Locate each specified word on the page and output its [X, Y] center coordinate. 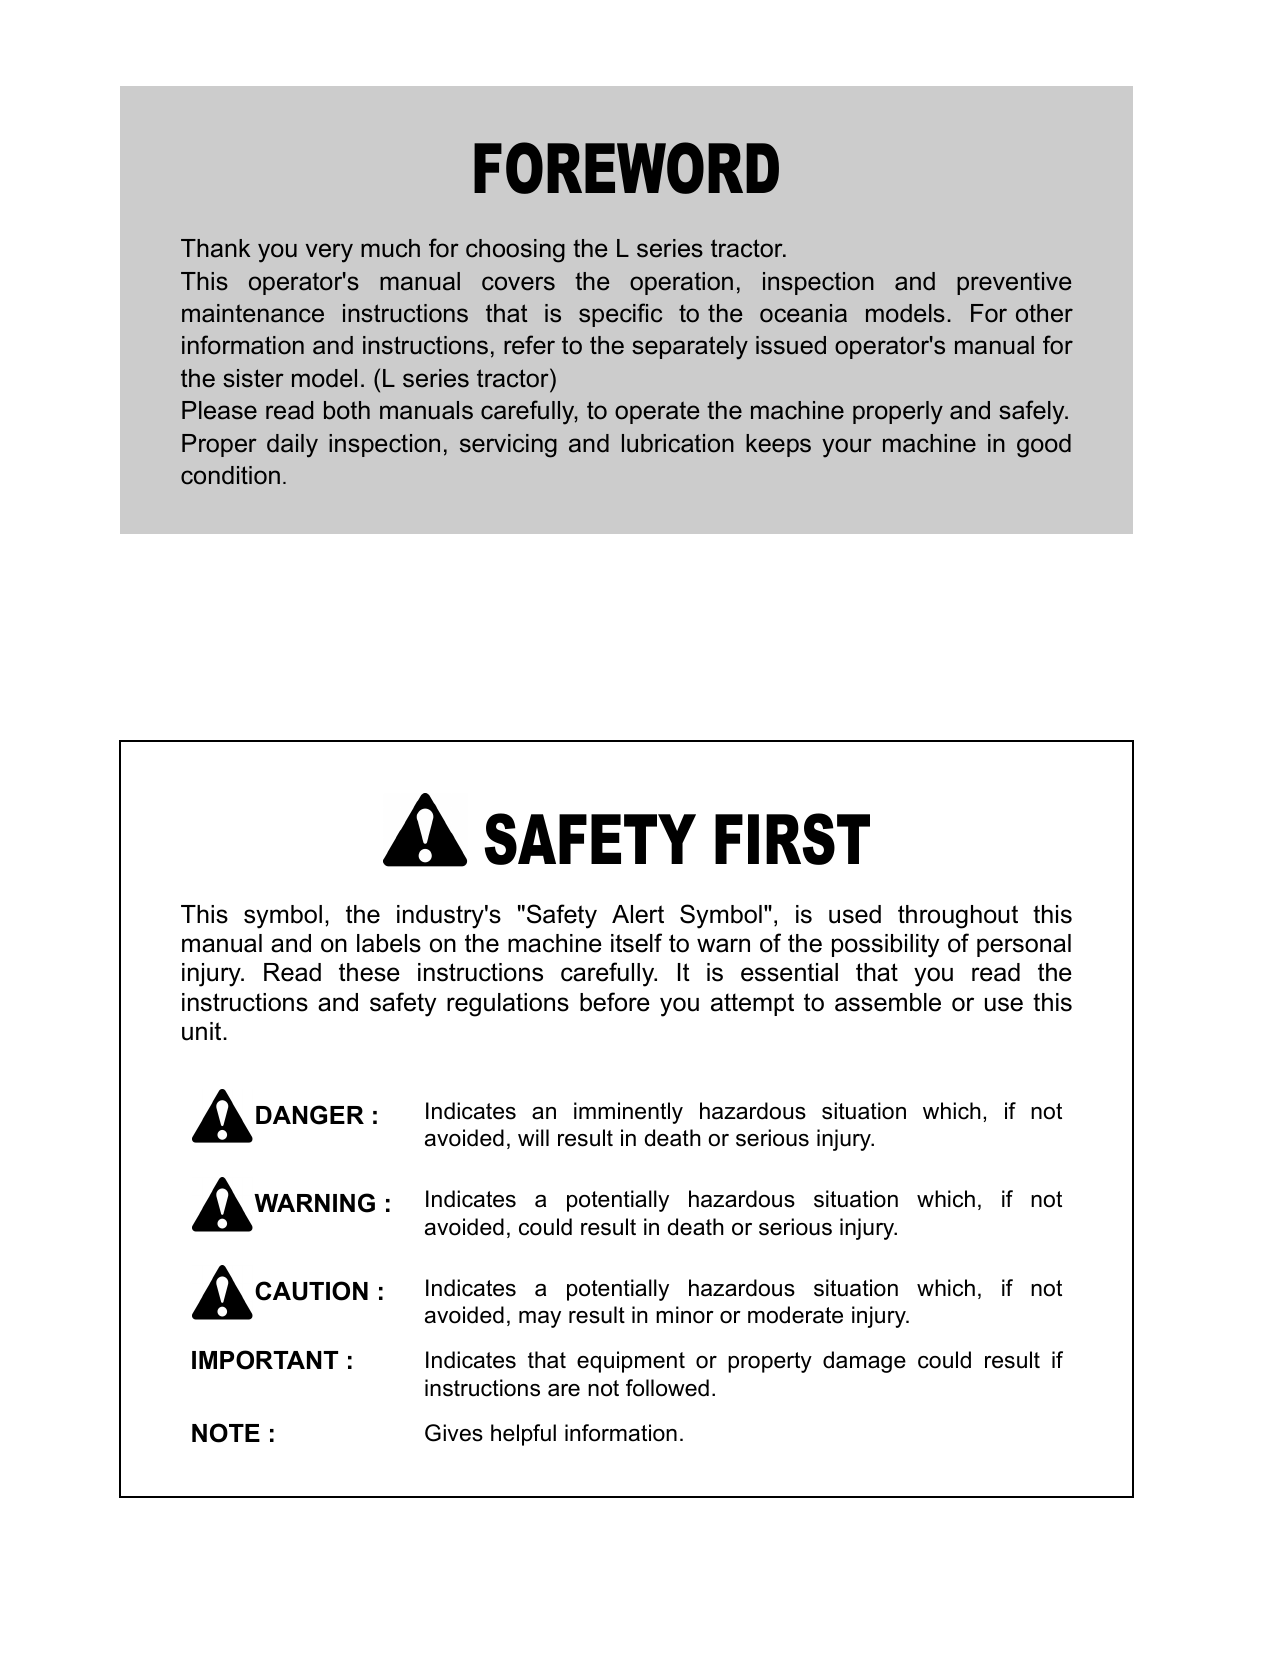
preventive [1014, 283]
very [329, 253]
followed [667, 1388]
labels [389, 943]
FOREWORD [626, 168]
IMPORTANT [265, 1360]
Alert [638, 914]
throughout [958, 917]
